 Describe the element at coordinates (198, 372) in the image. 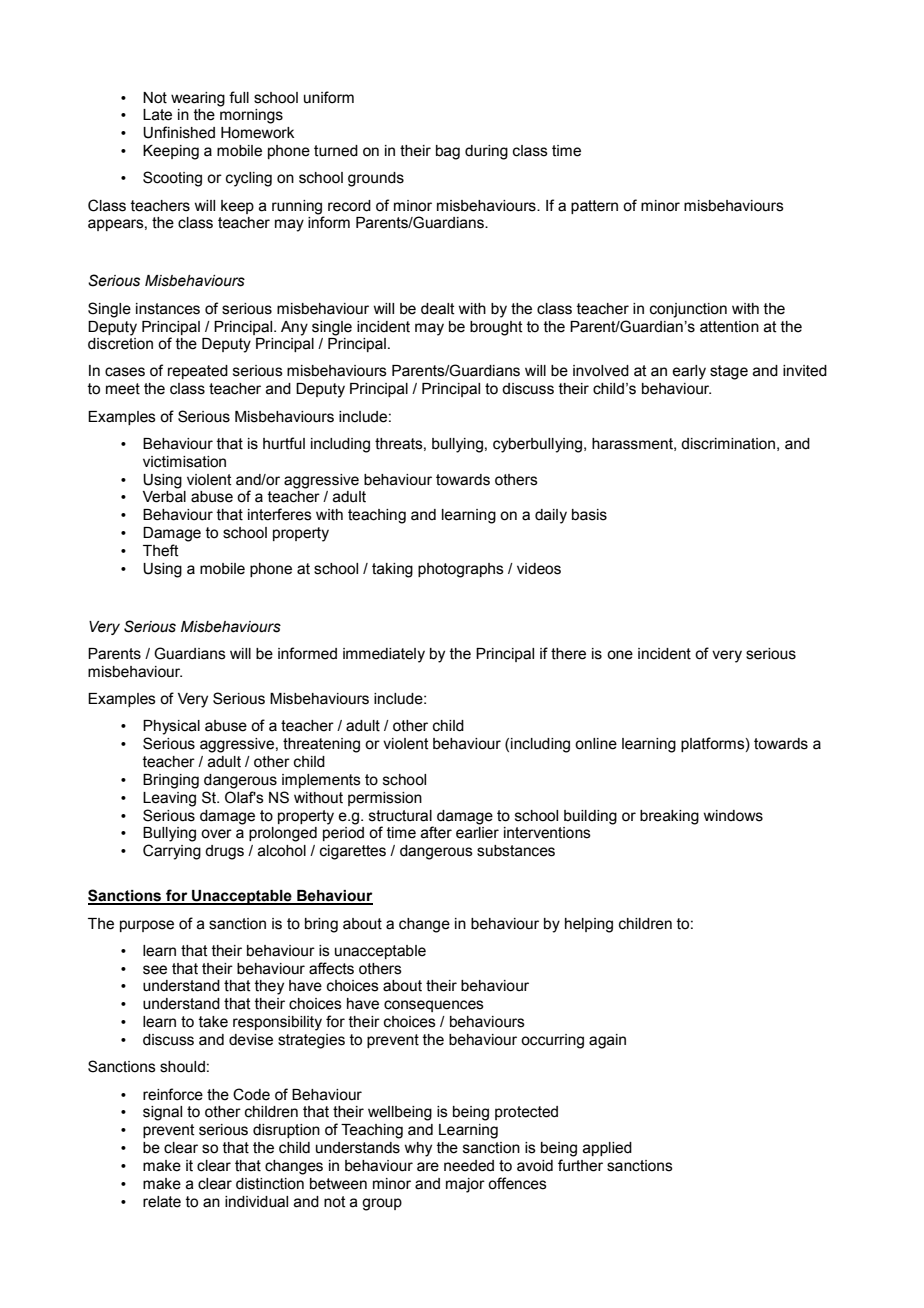

I see `repeated` at that location.
